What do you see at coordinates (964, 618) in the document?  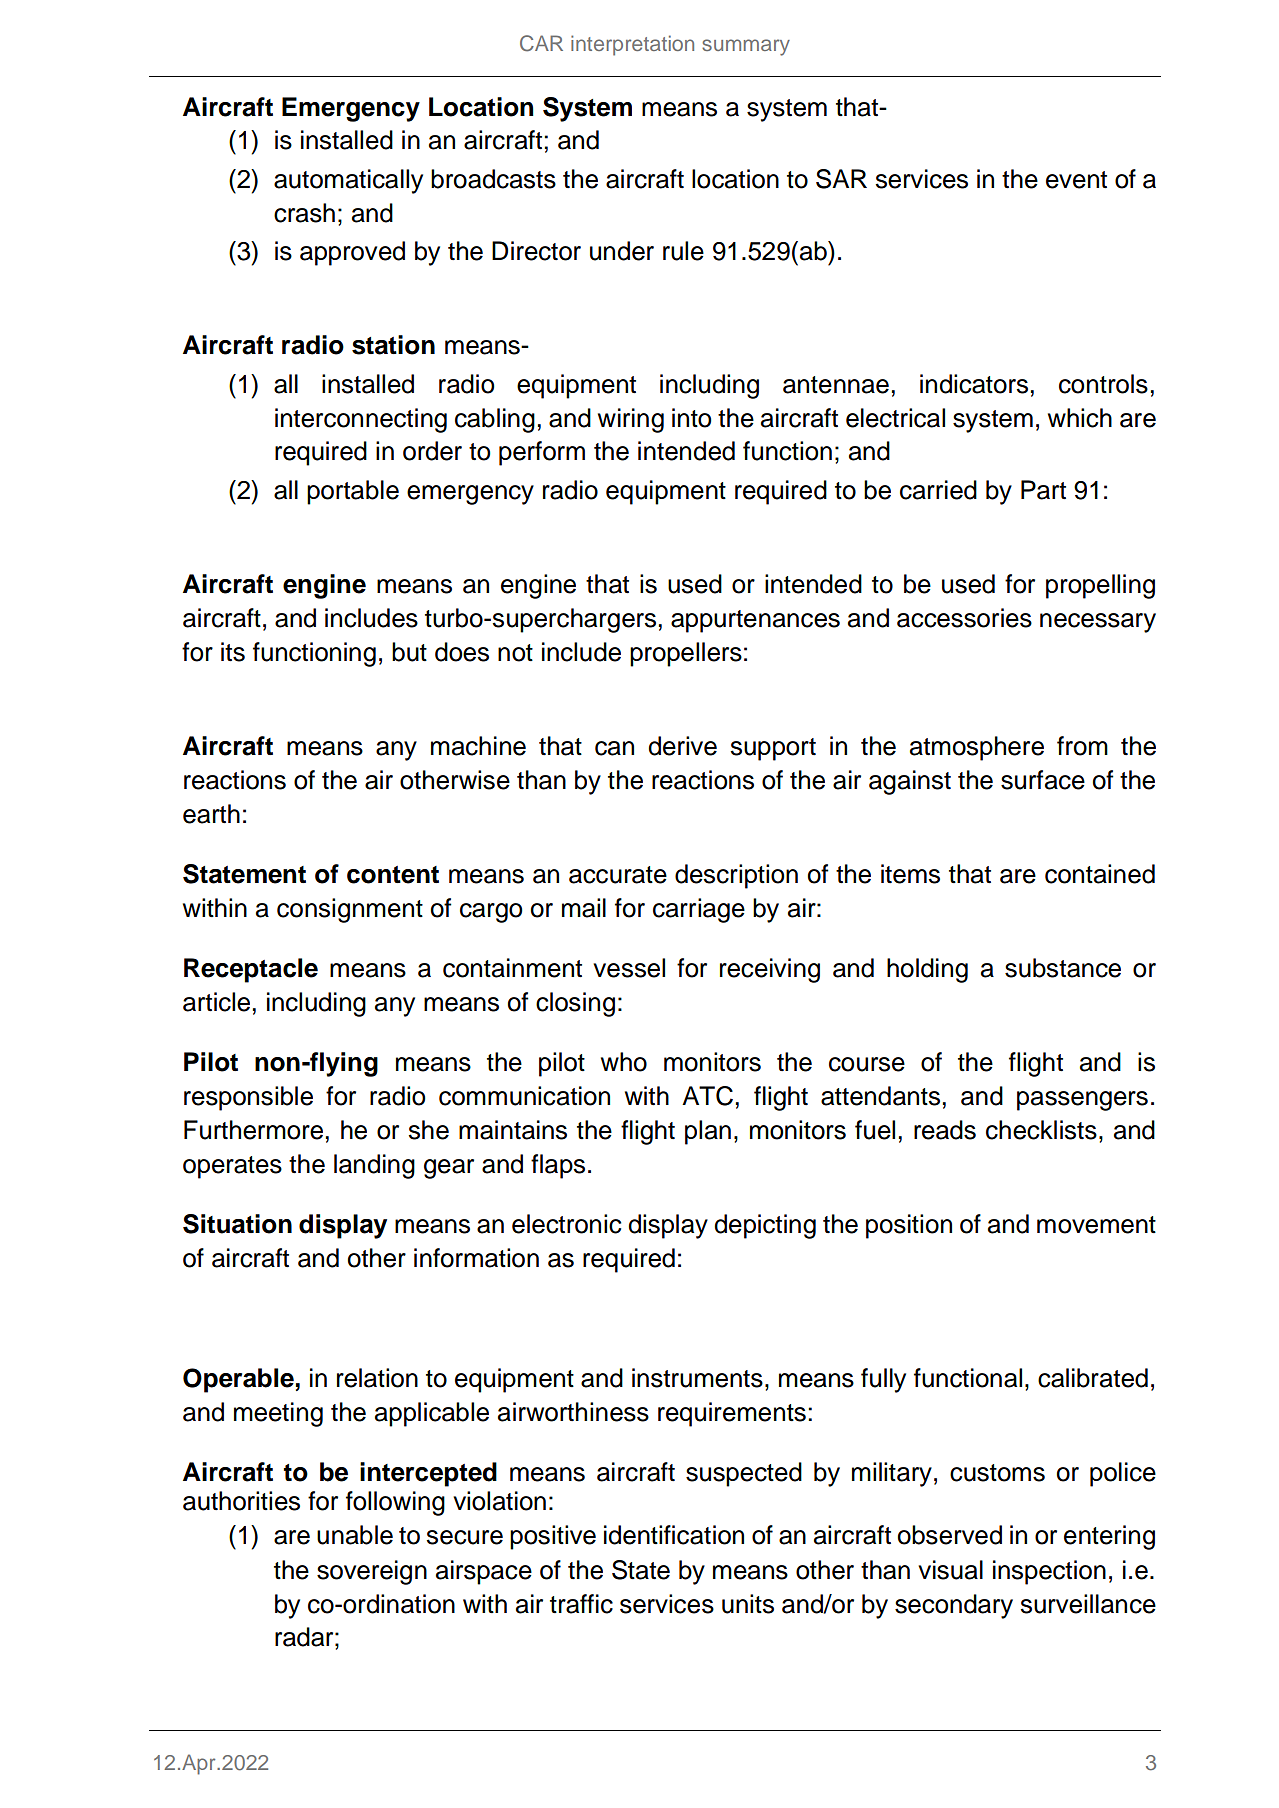 I see `accessories` at bounding box center [964, 618].
